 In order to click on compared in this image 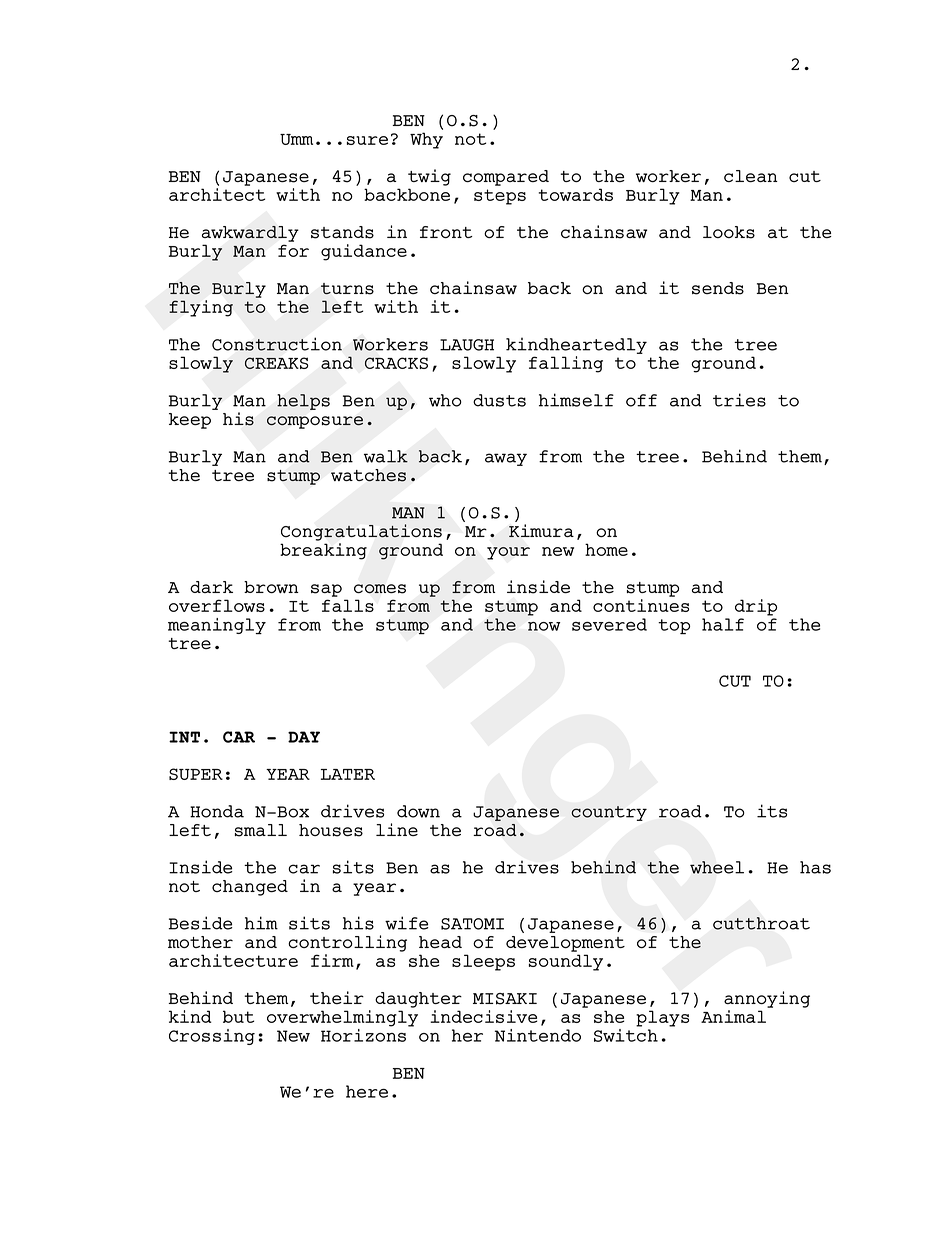, I will do `click(506, 178)`.
